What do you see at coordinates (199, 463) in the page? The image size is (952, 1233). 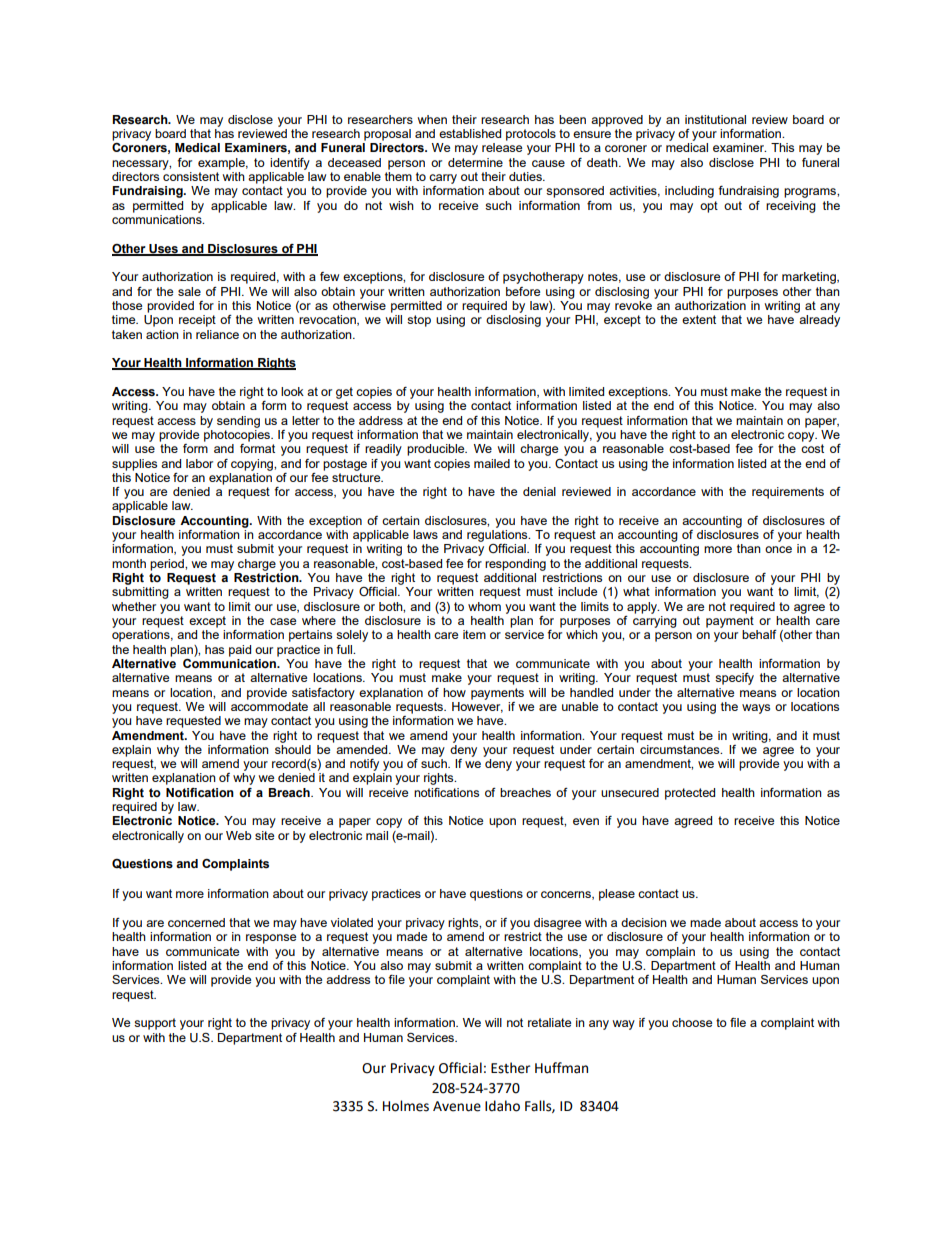 I see `labor` at bounding box center [199, 463].
